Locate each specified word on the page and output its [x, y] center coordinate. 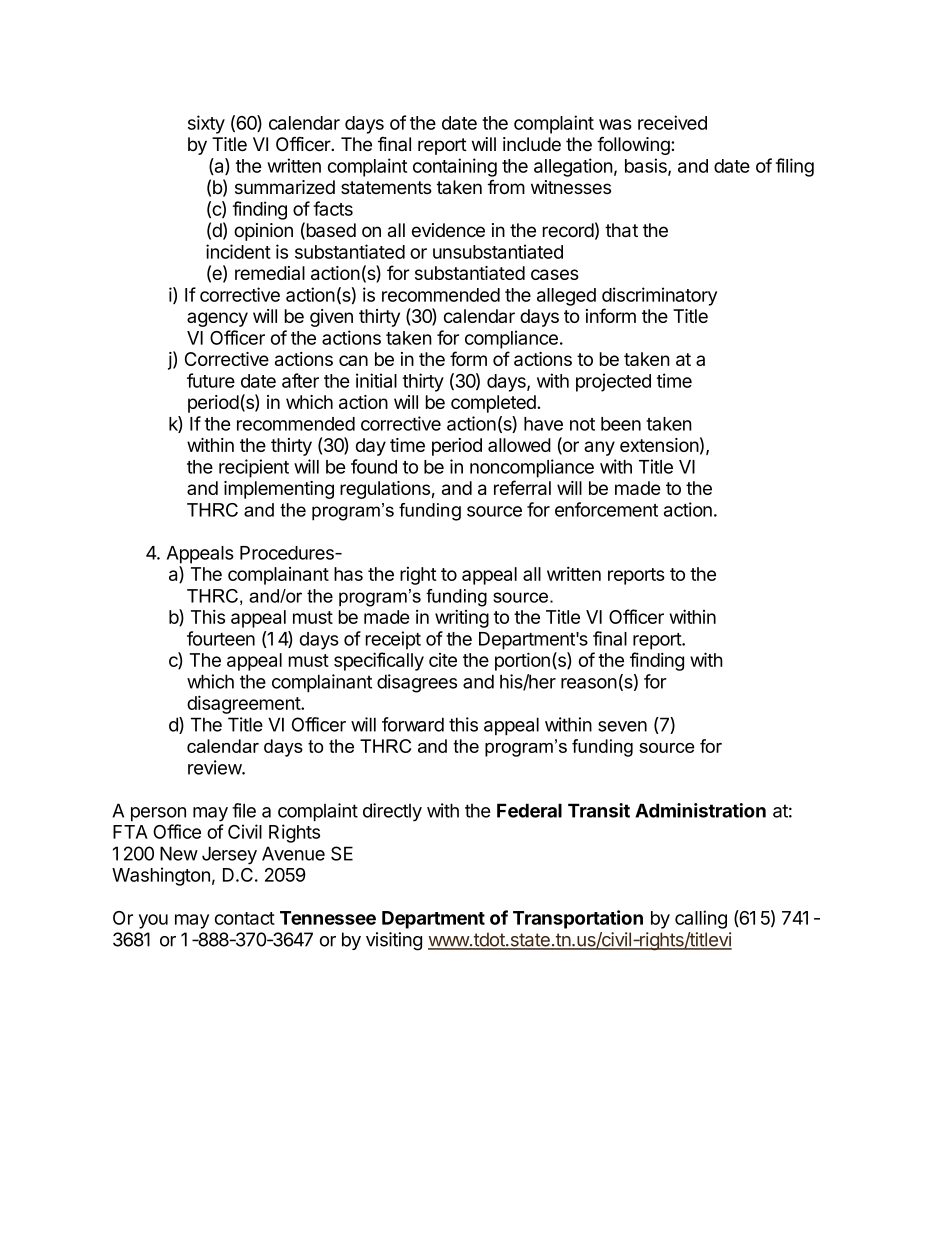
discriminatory [659, 296]
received [672, 122]
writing [462, 618]
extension [659, 445]
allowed [519, 445]
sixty [206, 124]
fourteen [221, 638]
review [215, 767]
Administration [700, 810]
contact [245, 918]
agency [217, 319]
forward [413, 724]
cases [555, 274]
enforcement [606, 509]
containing [455, 167]
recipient [254, 468]
